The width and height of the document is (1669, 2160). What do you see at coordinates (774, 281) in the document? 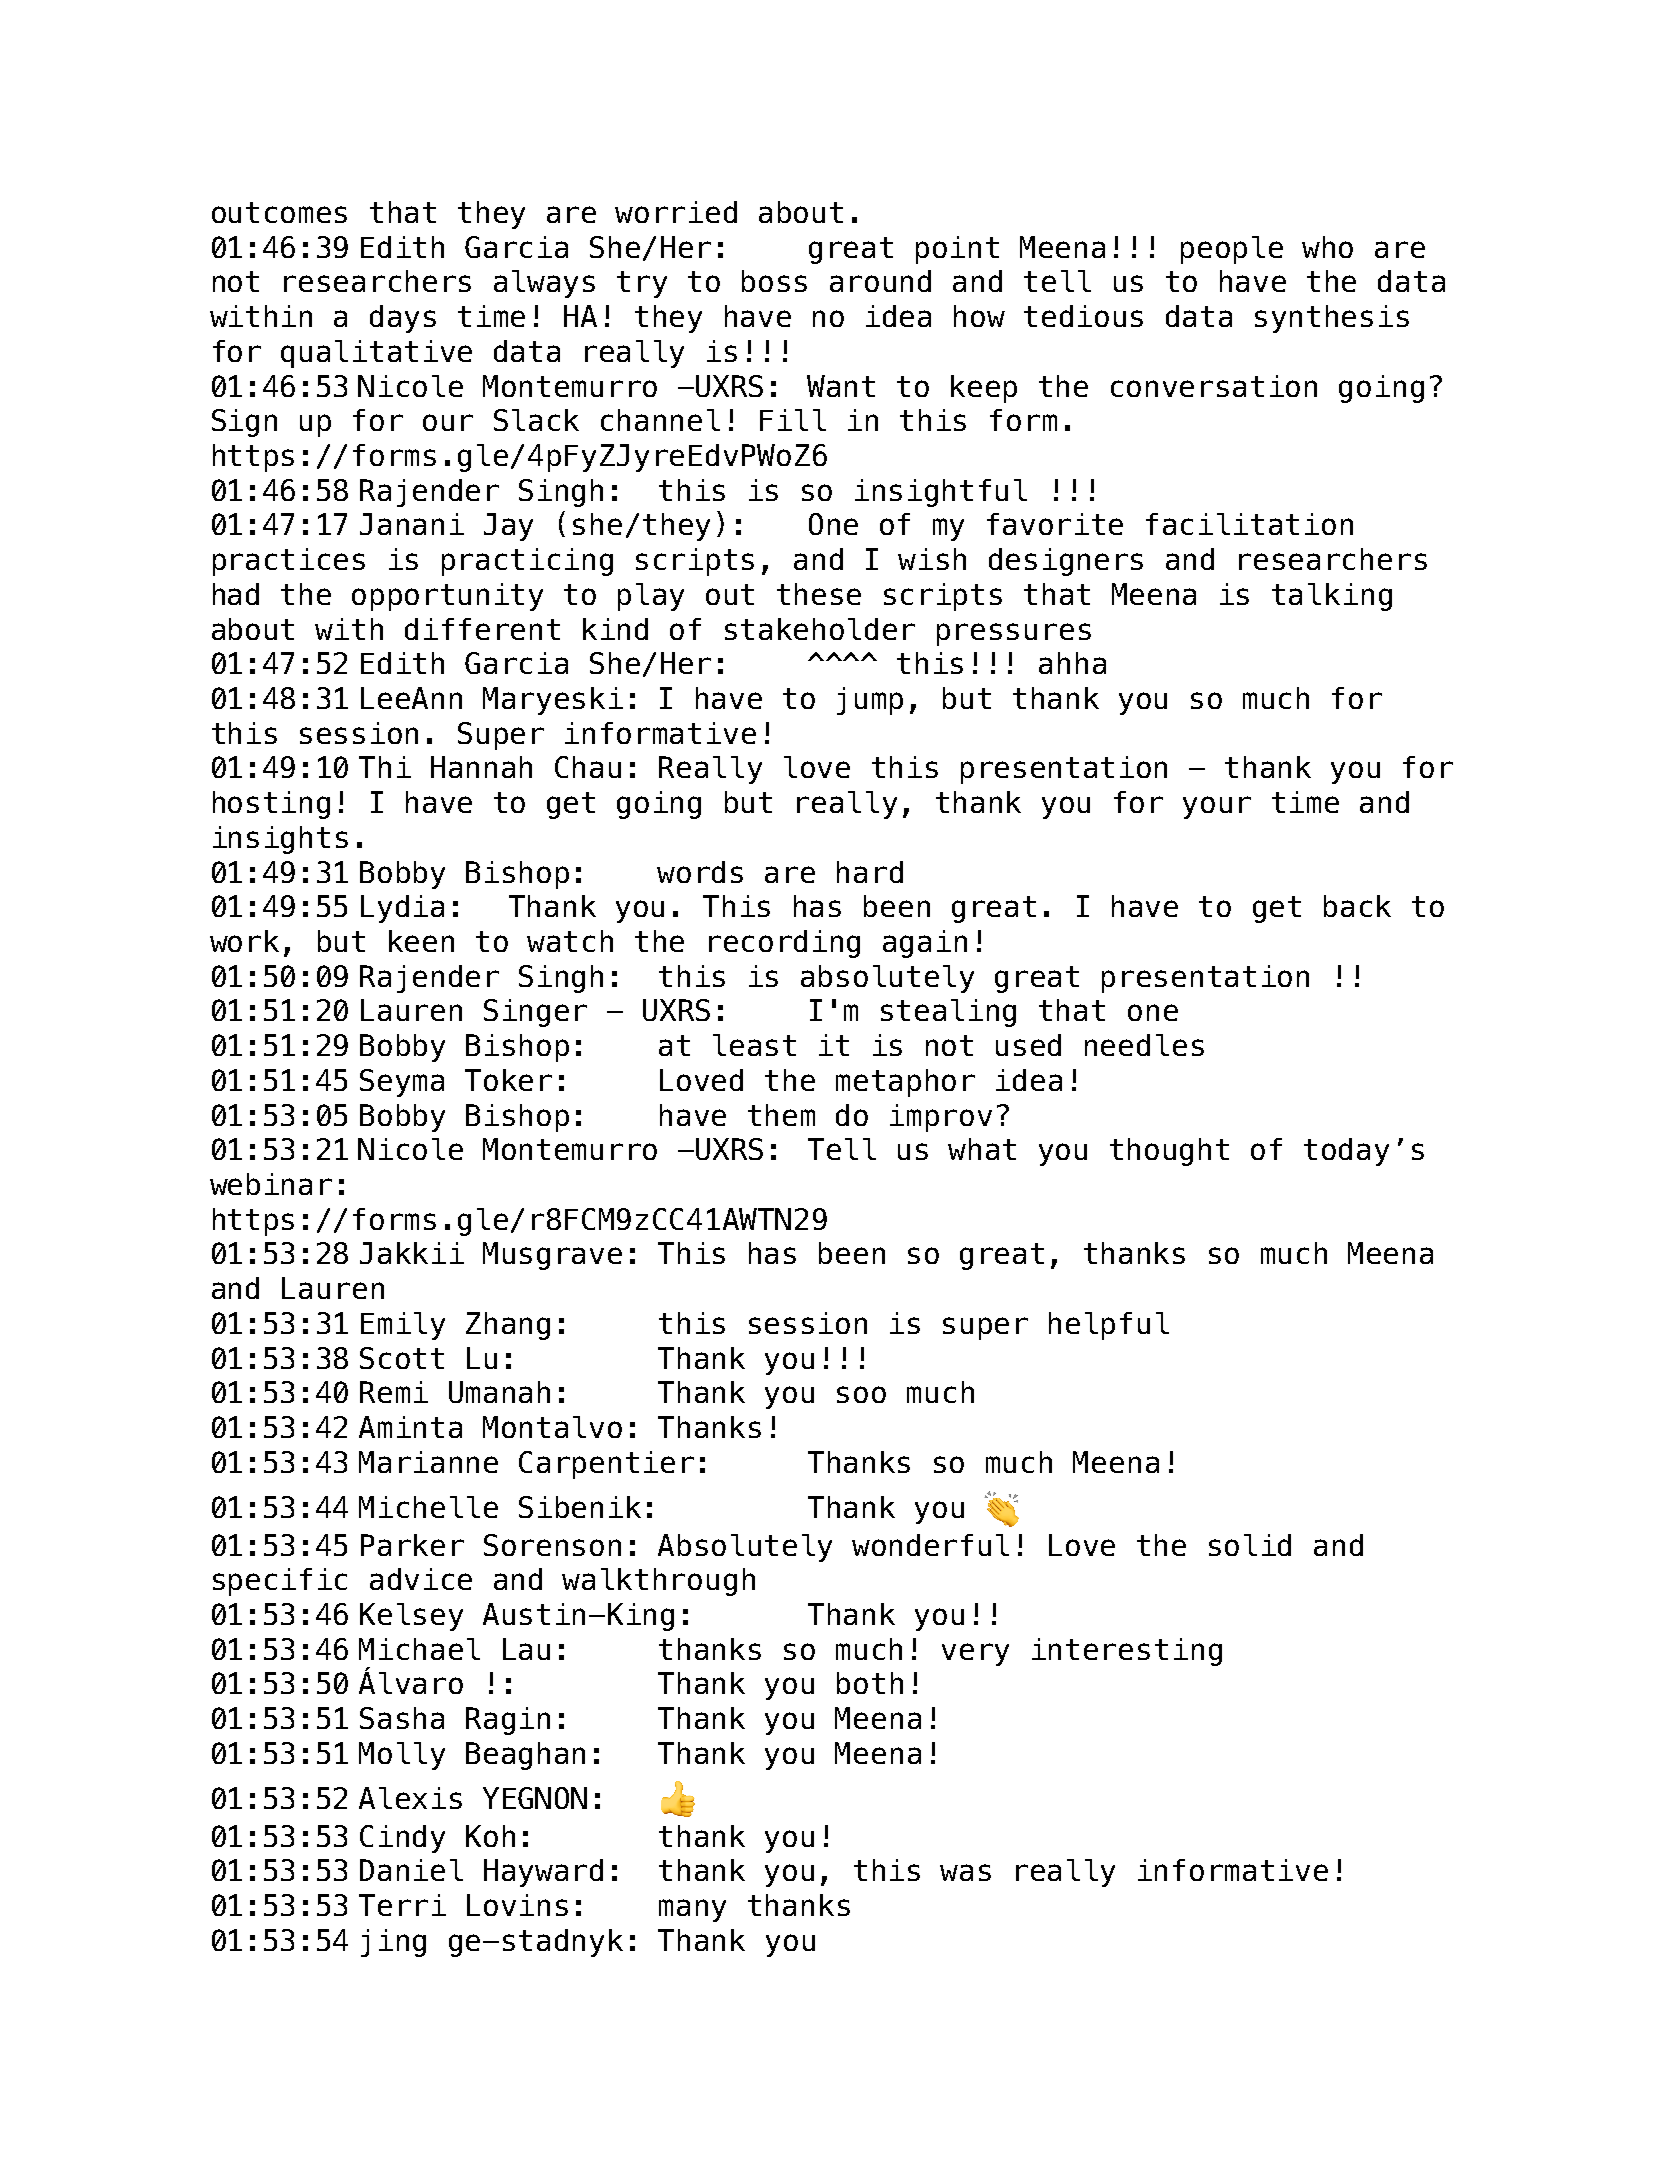
I see `boss` at bounding box center [774, 281].
